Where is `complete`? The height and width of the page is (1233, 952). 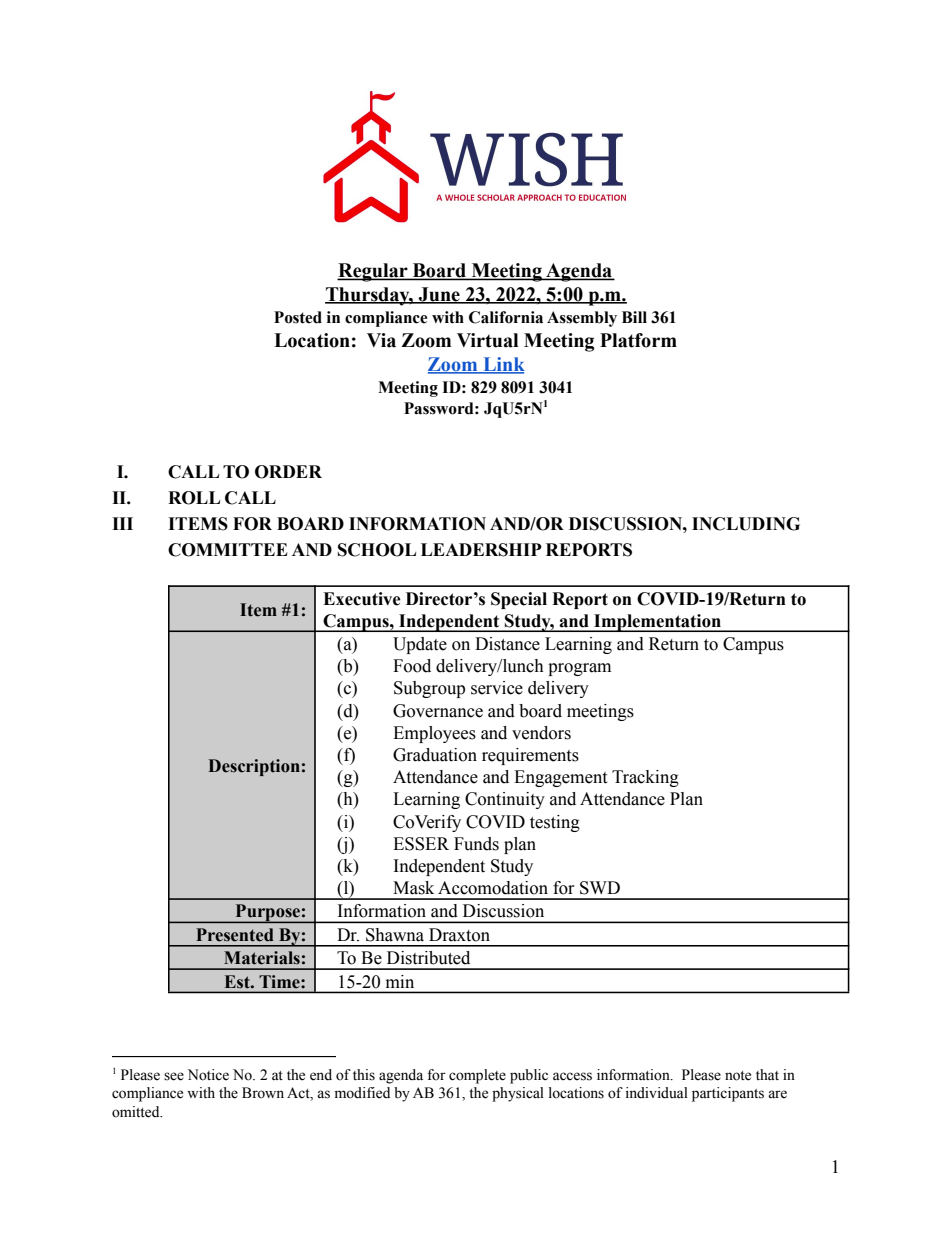
complete is located at coordinates (477, 1076).
